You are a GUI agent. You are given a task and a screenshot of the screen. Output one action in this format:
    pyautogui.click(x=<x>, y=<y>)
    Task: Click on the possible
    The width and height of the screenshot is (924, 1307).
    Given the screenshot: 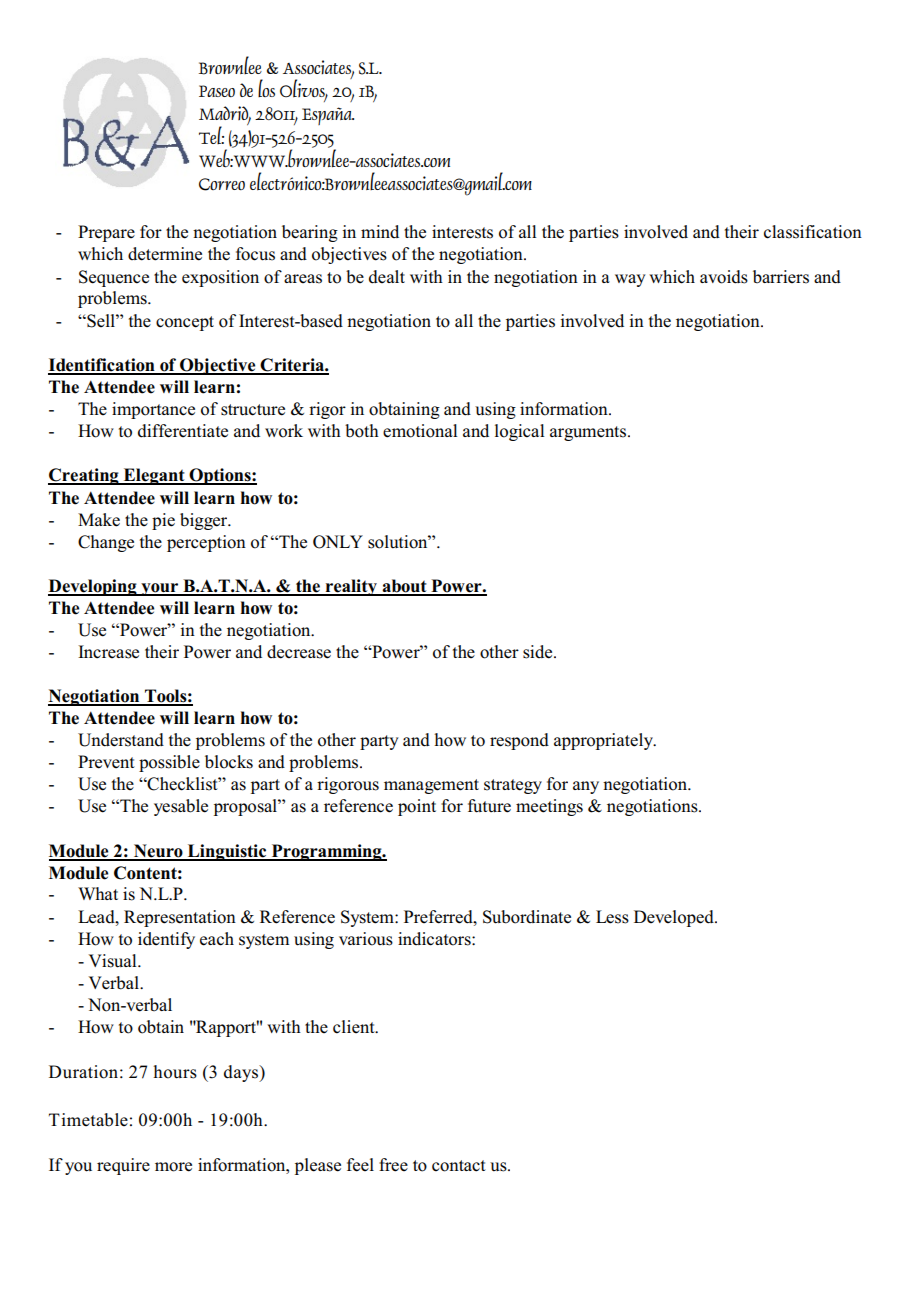 What is the action you would take?
    pyautogui.click(x=169, y=763)
